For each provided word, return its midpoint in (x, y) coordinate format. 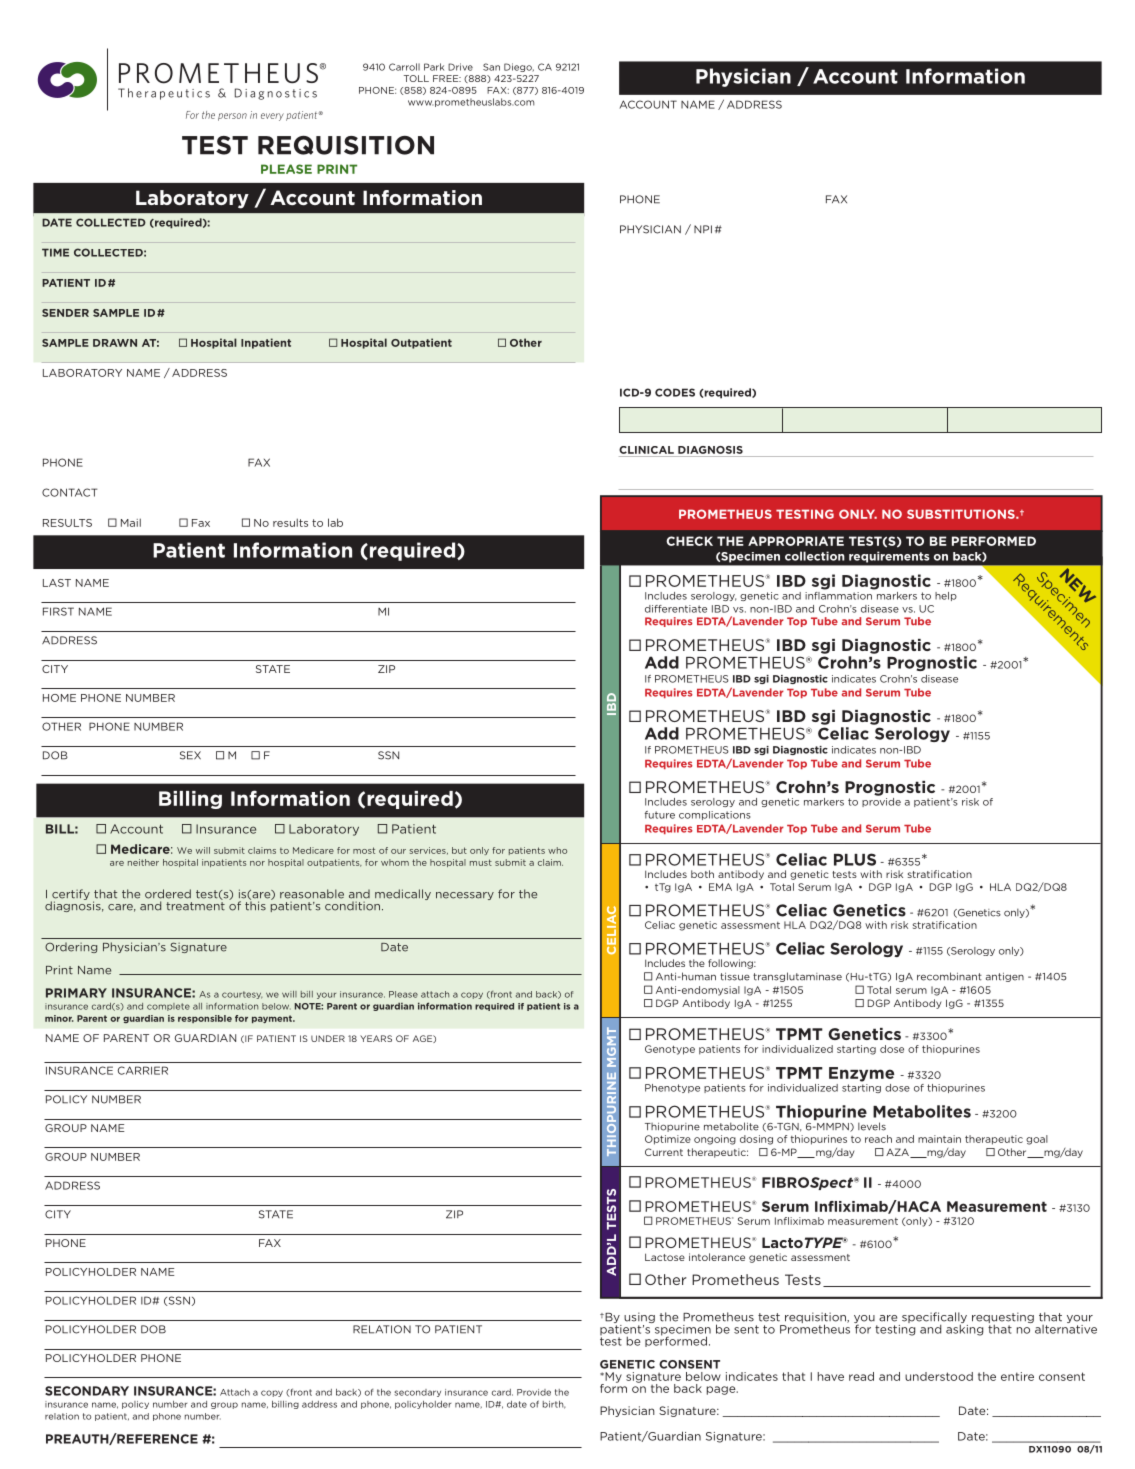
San (491, 67)
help (946, 596)
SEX (190, 755)
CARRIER (143, 1070)
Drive (460, 67)
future (660, 815)
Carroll (404, 67)
